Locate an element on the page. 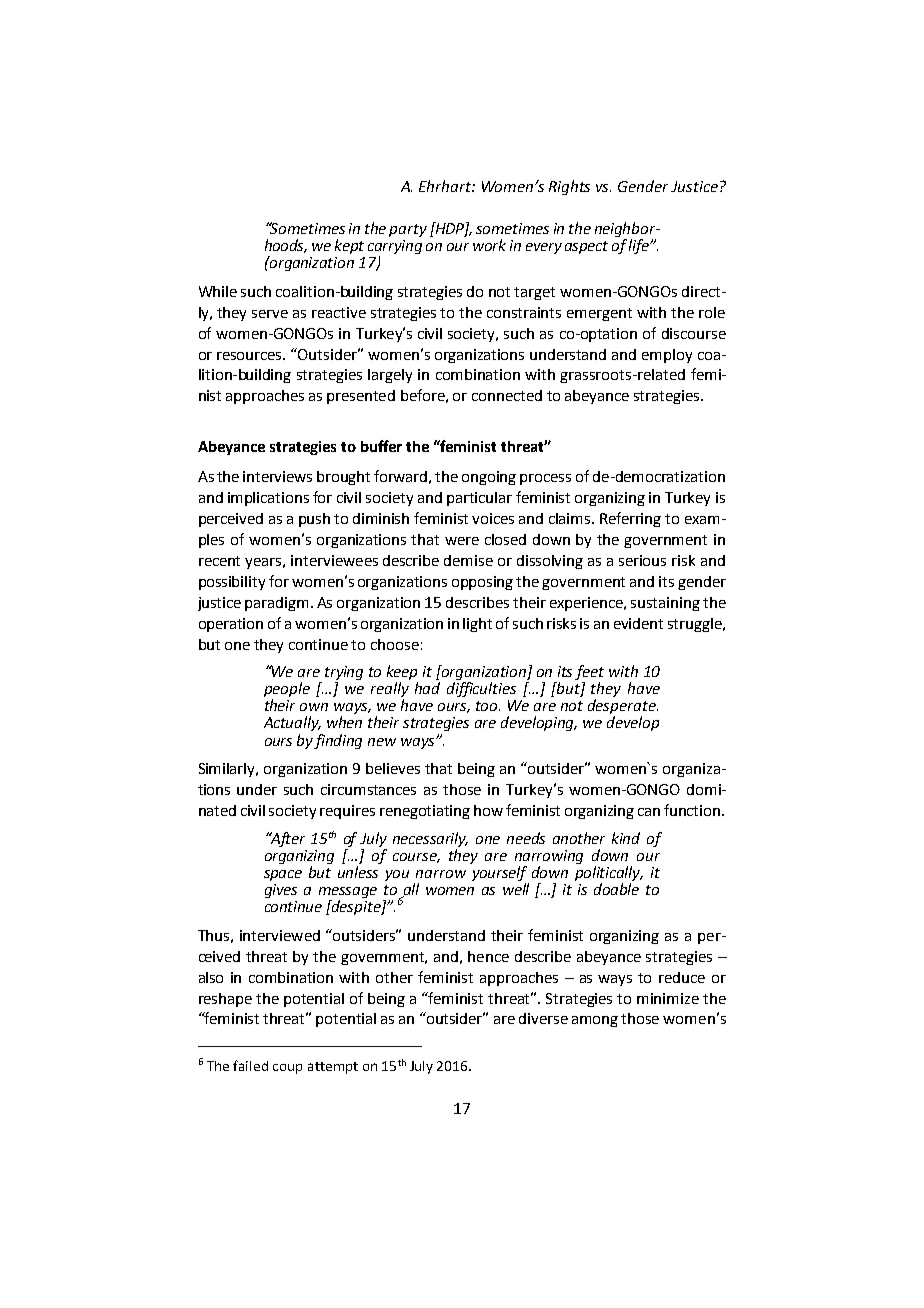 The height and width of the document is (1308, 924). can is located at coordinates (649, 812).
